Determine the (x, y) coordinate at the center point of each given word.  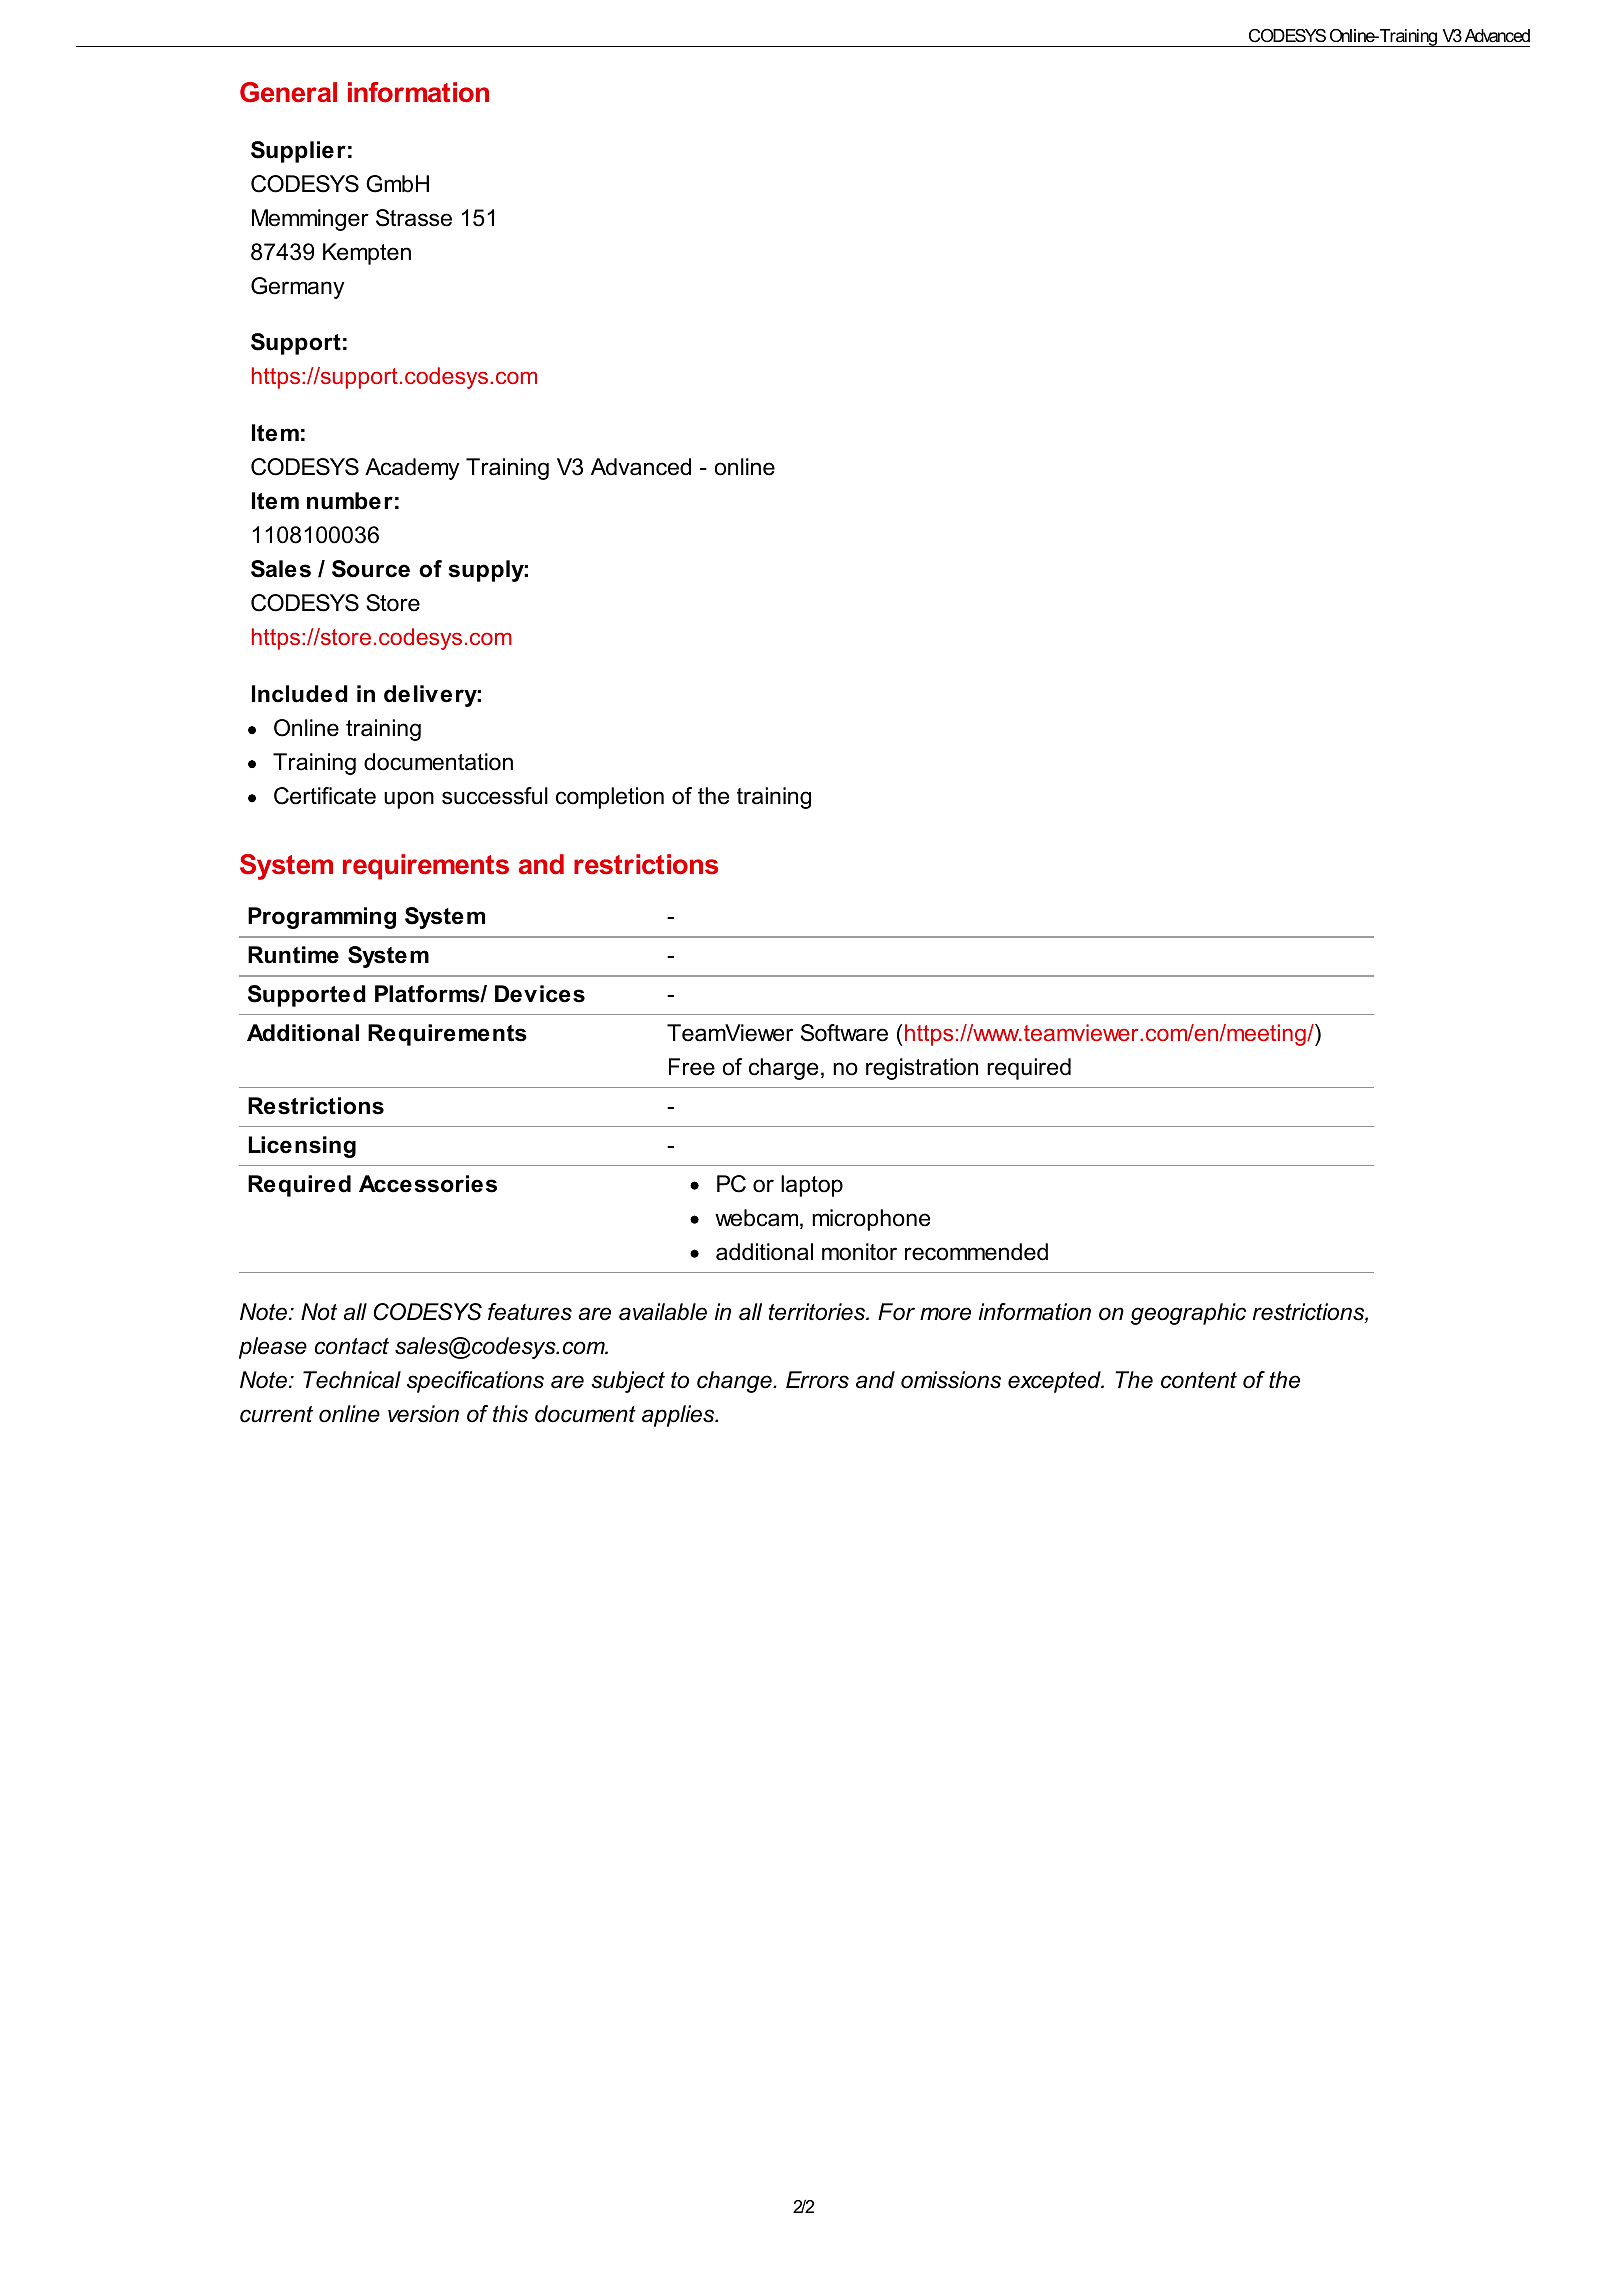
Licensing (302, 1147)
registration (922, 1069)
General (288, 92)
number (350, 501)
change (735, 1382)
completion (610, 798)
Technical (352, 1380)
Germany (297, 288)
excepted (1055, 1382)
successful (495, 796)
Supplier (298, 152)
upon (409, 800)
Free (692, 1067)
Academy (412, 469)
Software (844, 1033)
